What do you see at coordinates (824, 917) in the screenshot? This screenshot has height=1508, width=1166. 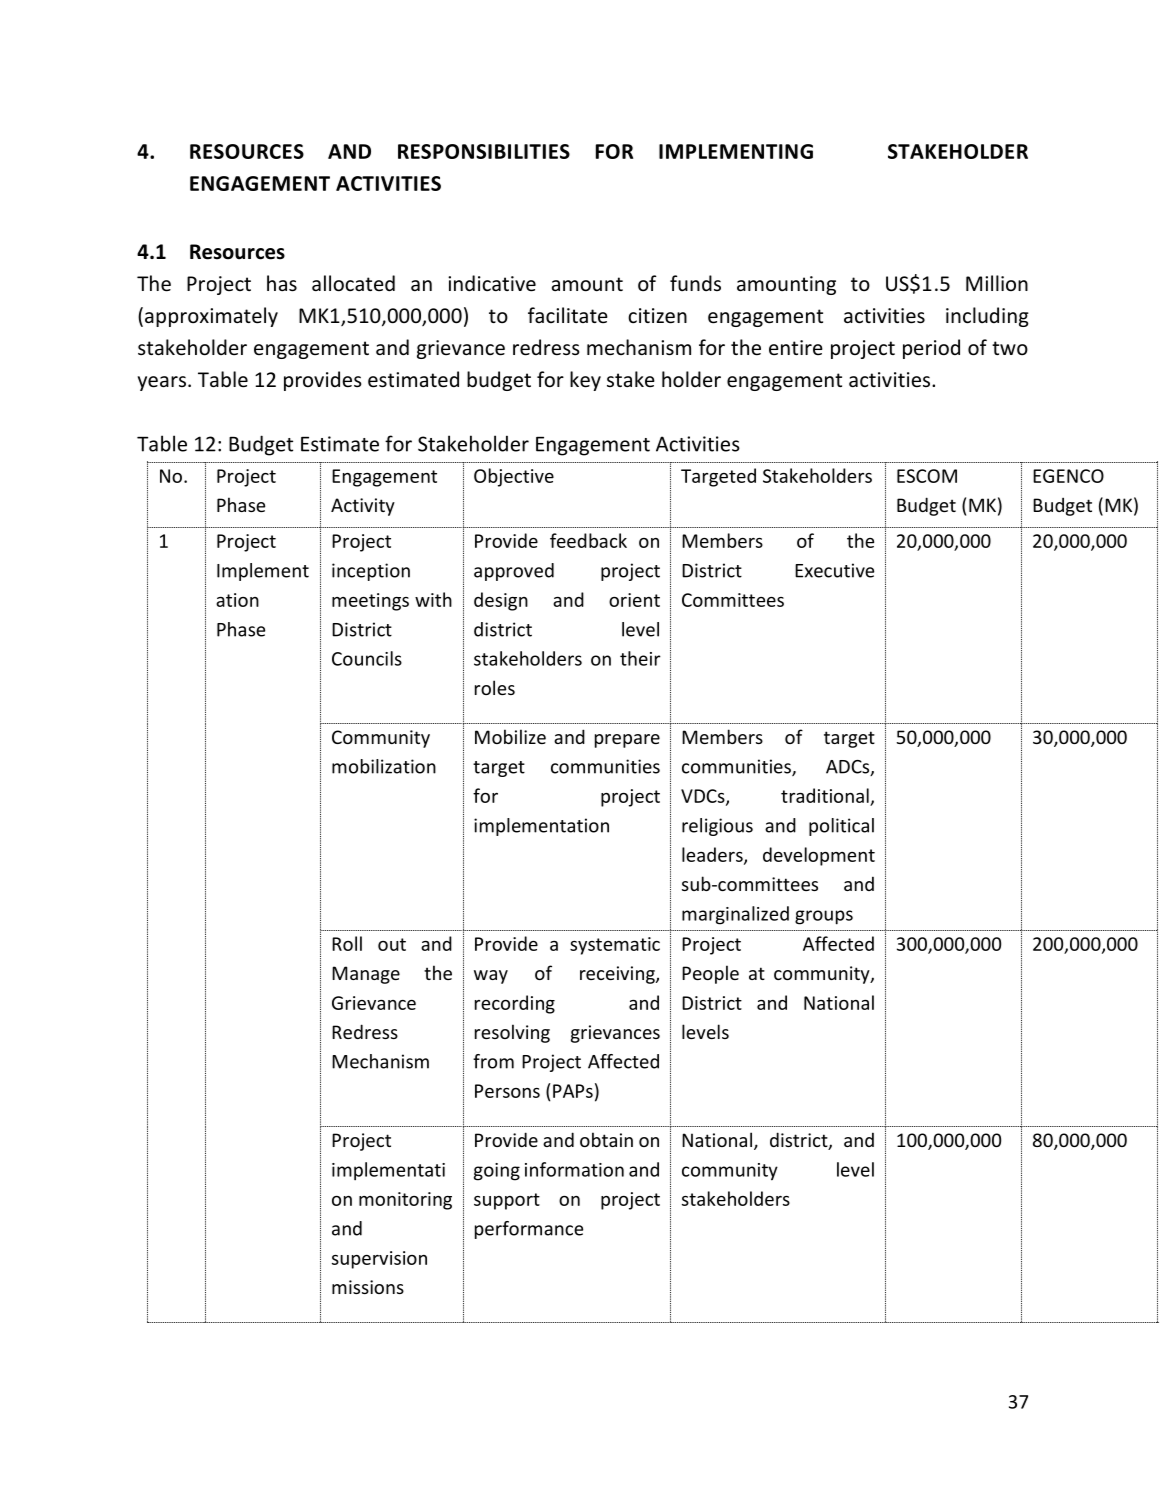 I see `groups` at bounding box center [824, 917].
